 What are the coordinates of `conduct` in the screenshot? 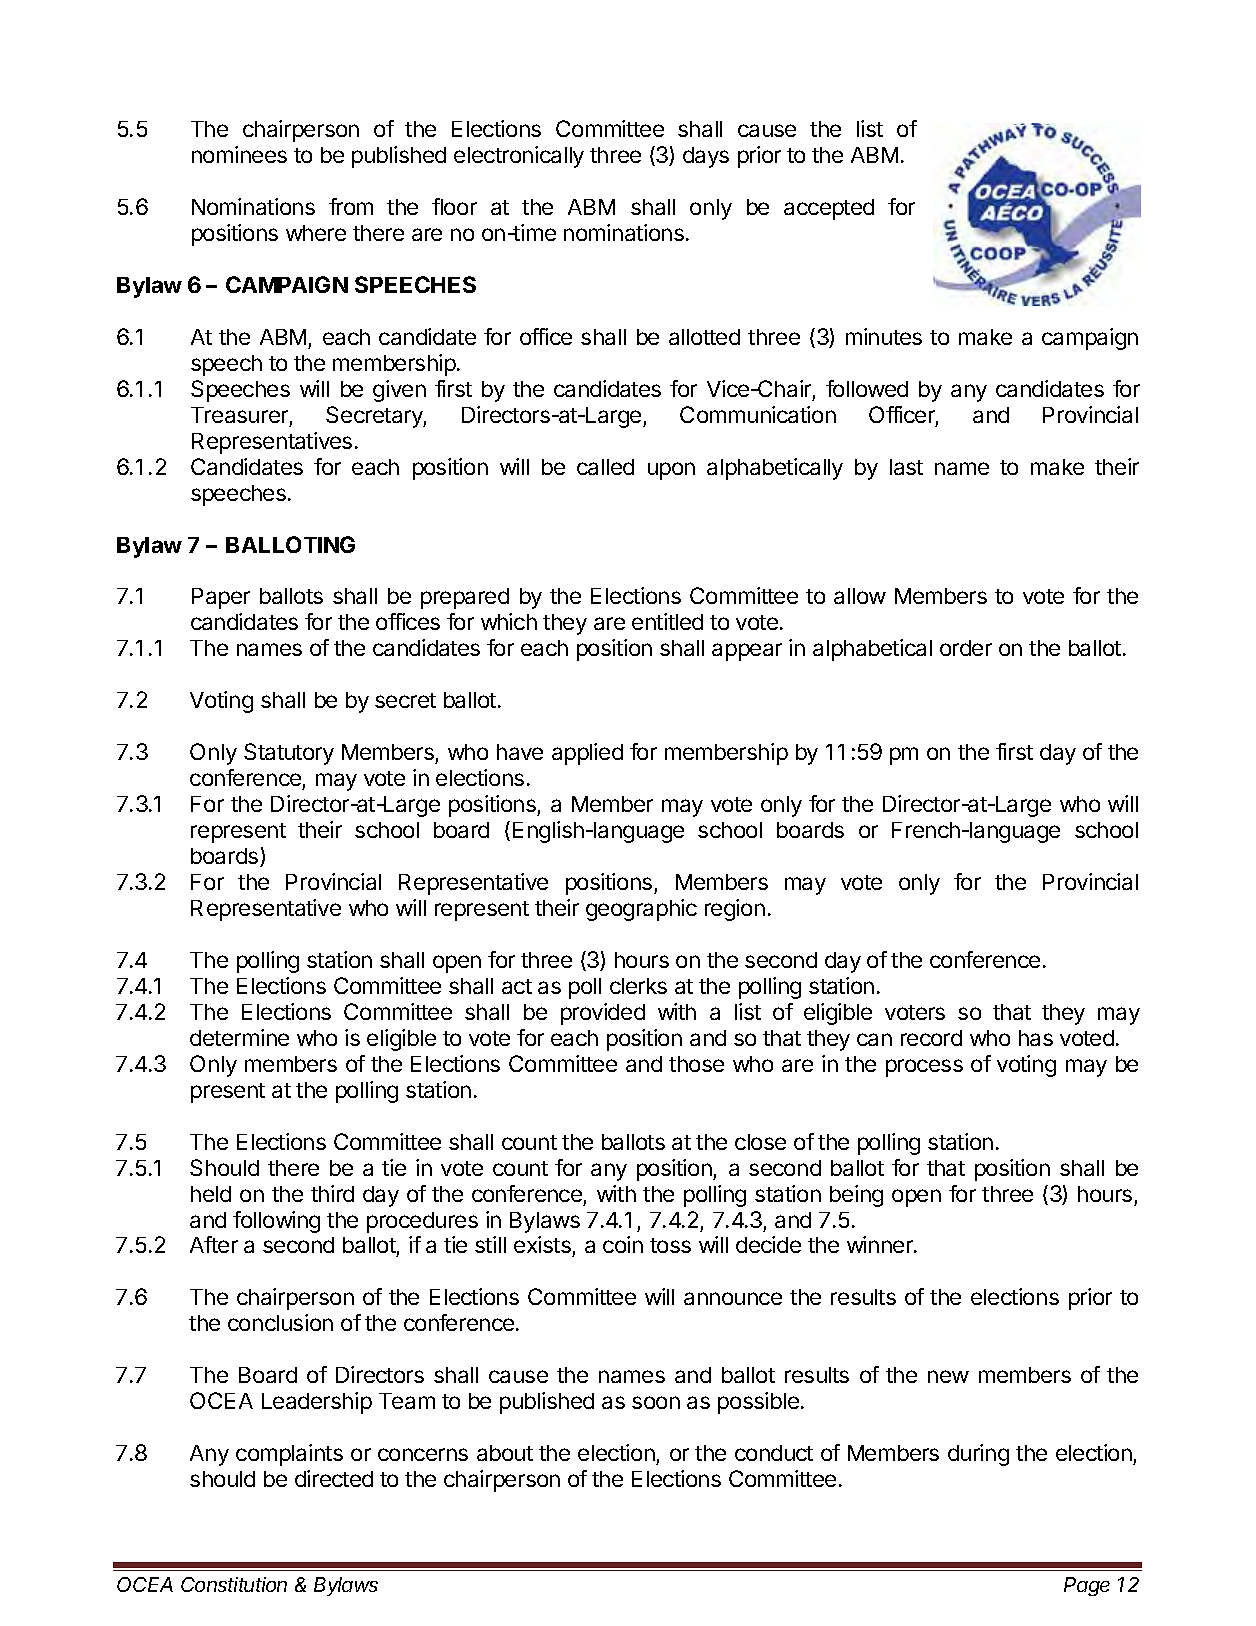 It's located at (774, 1453).
